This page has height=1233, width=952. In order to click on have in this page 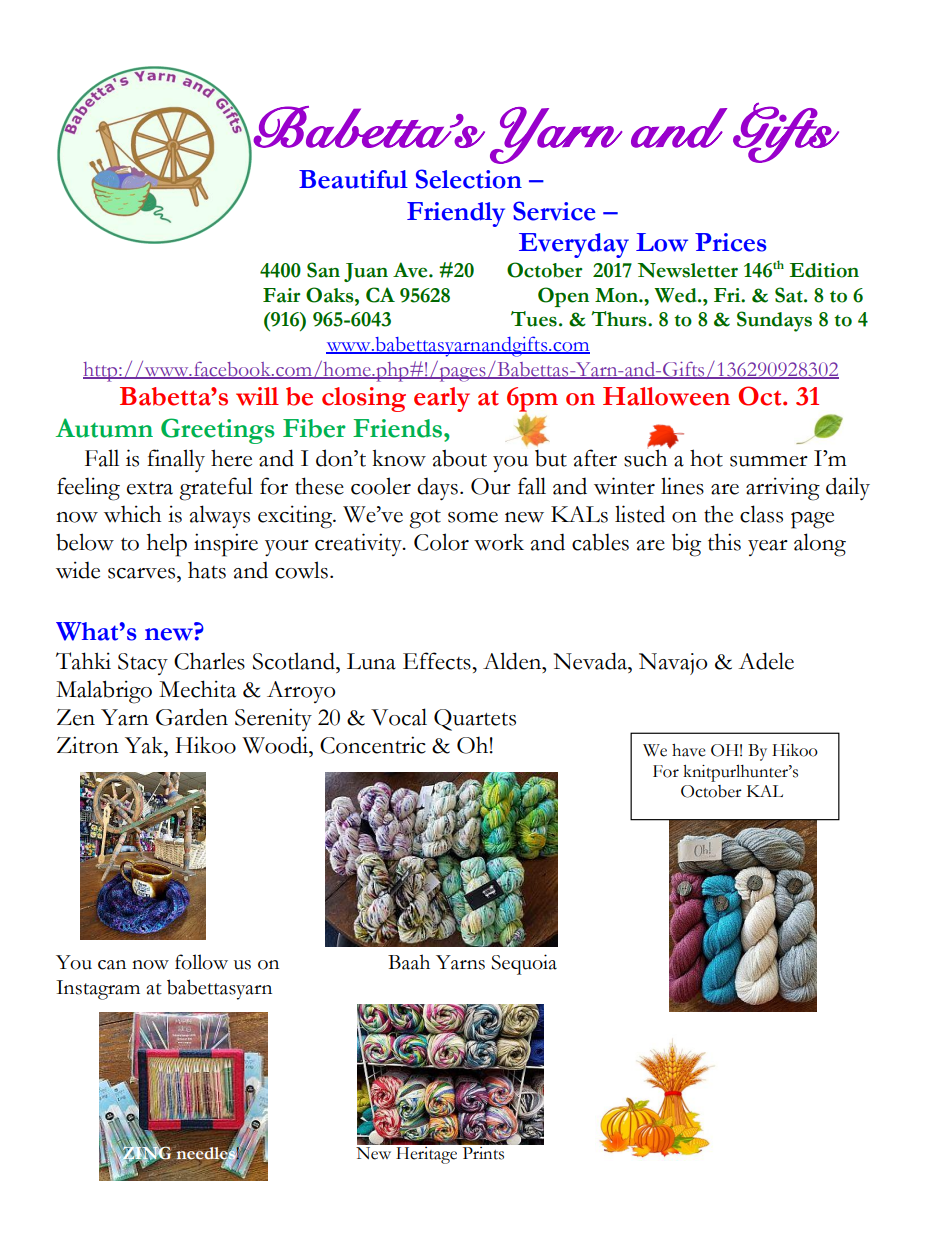, I will do `click(689, 750)`.
